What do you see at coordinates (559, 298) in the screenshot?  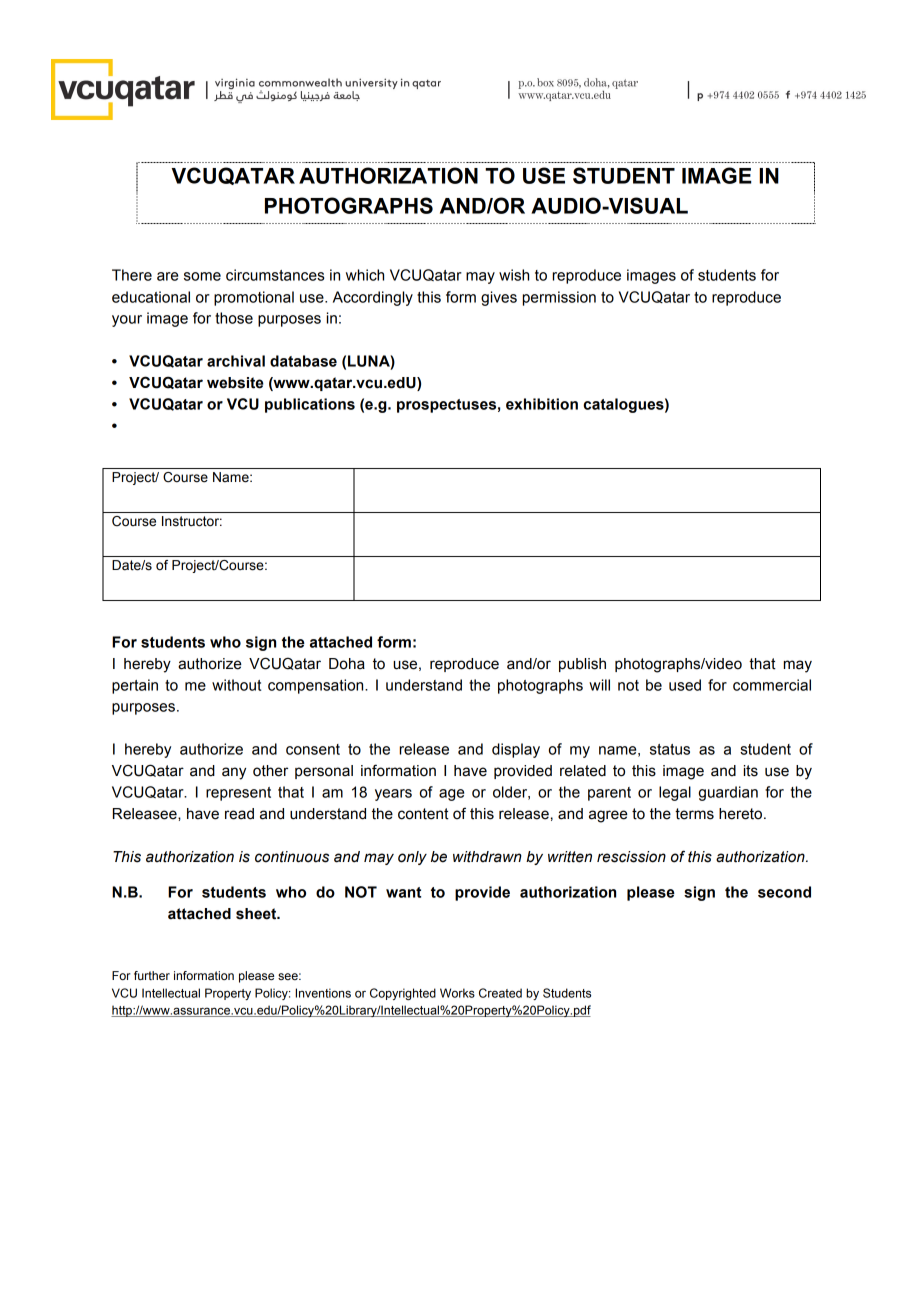 I see `permission` at bounding box center [559, 298].
